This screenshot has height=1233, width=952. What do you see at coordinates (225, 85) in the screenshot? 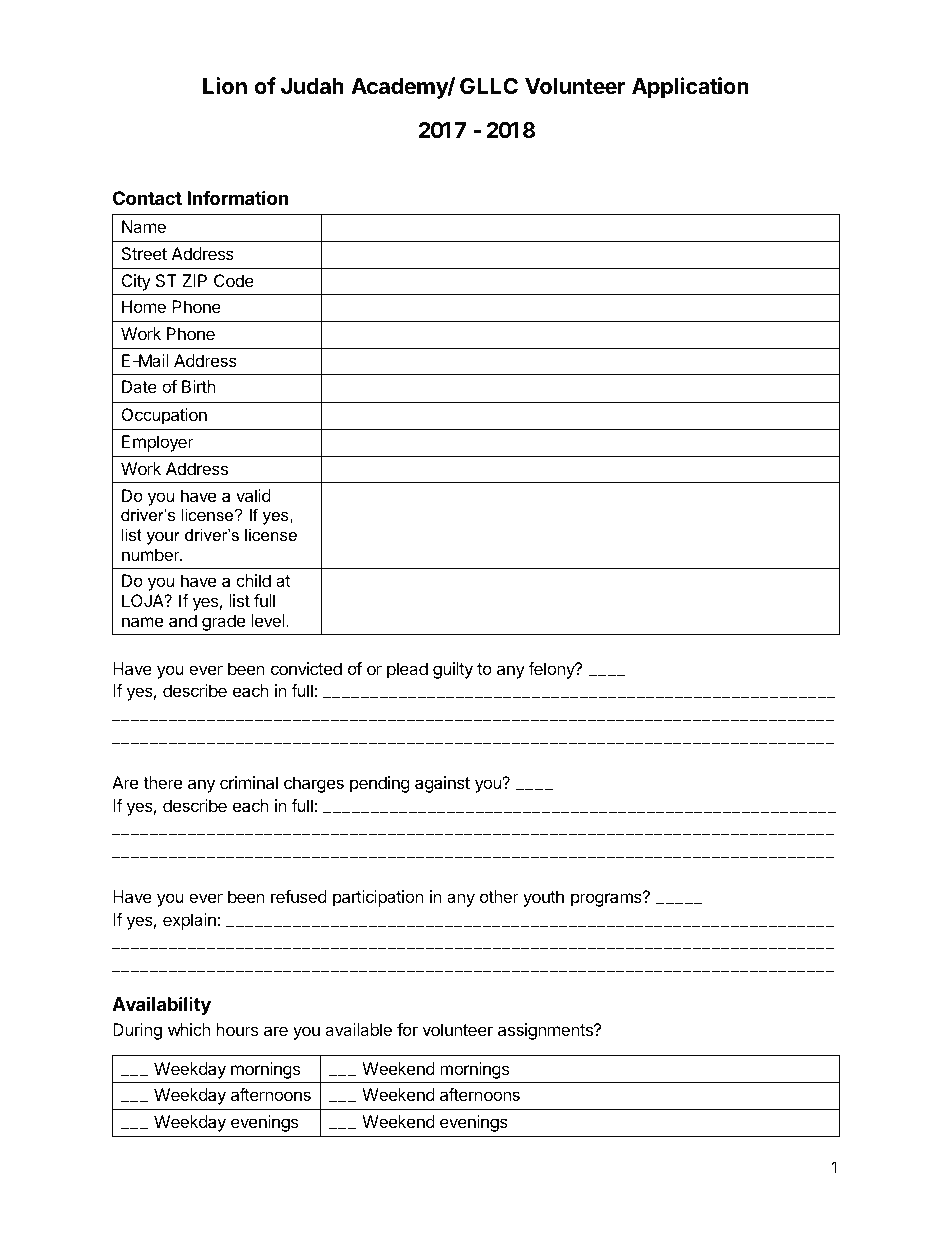
I see `Lion` at bounding box center [225, 85].
